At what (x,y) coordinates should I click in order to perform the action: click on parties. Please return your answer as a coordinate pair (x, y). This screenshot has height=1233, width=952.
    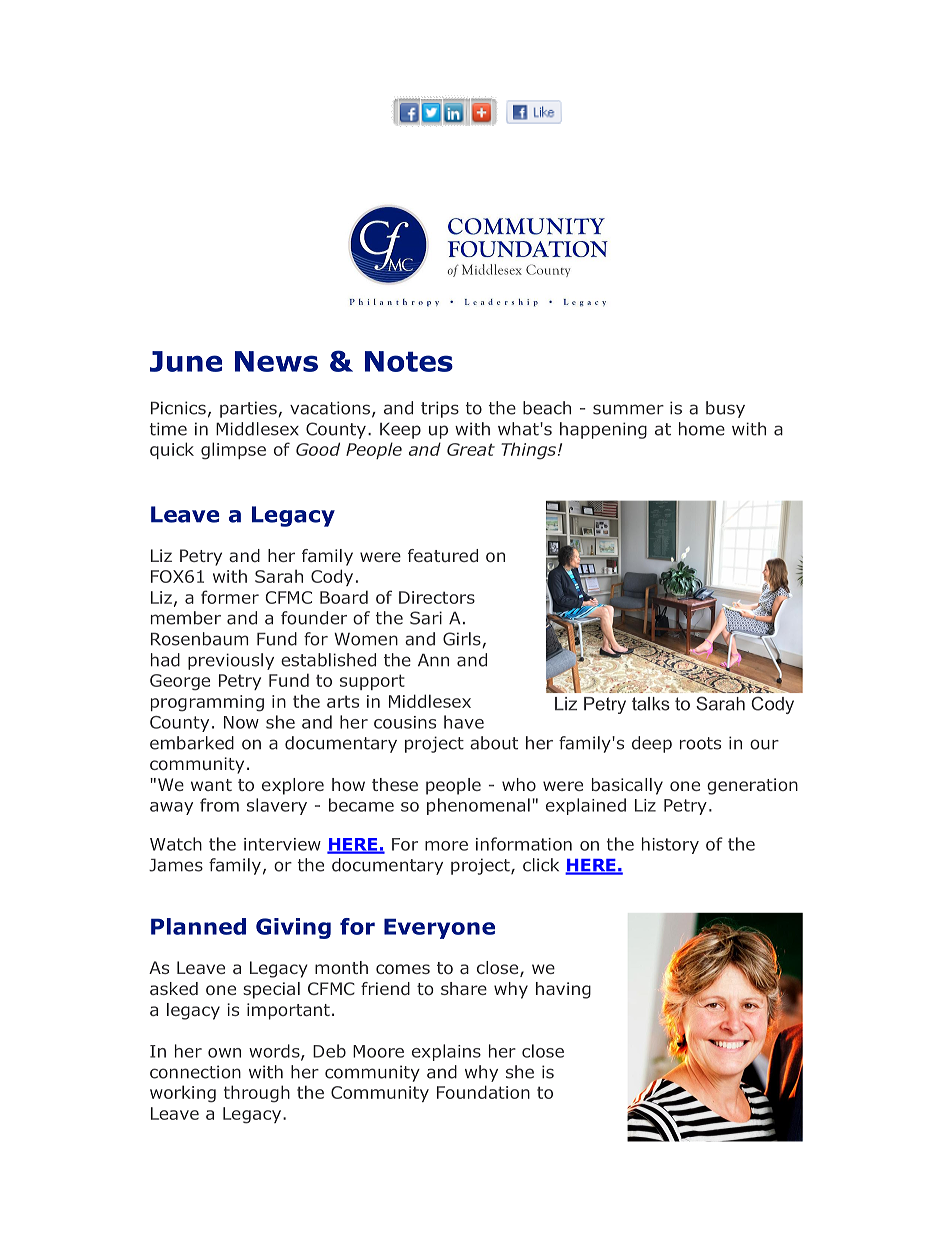
    Looking at the image, I should click on (249, 409).
